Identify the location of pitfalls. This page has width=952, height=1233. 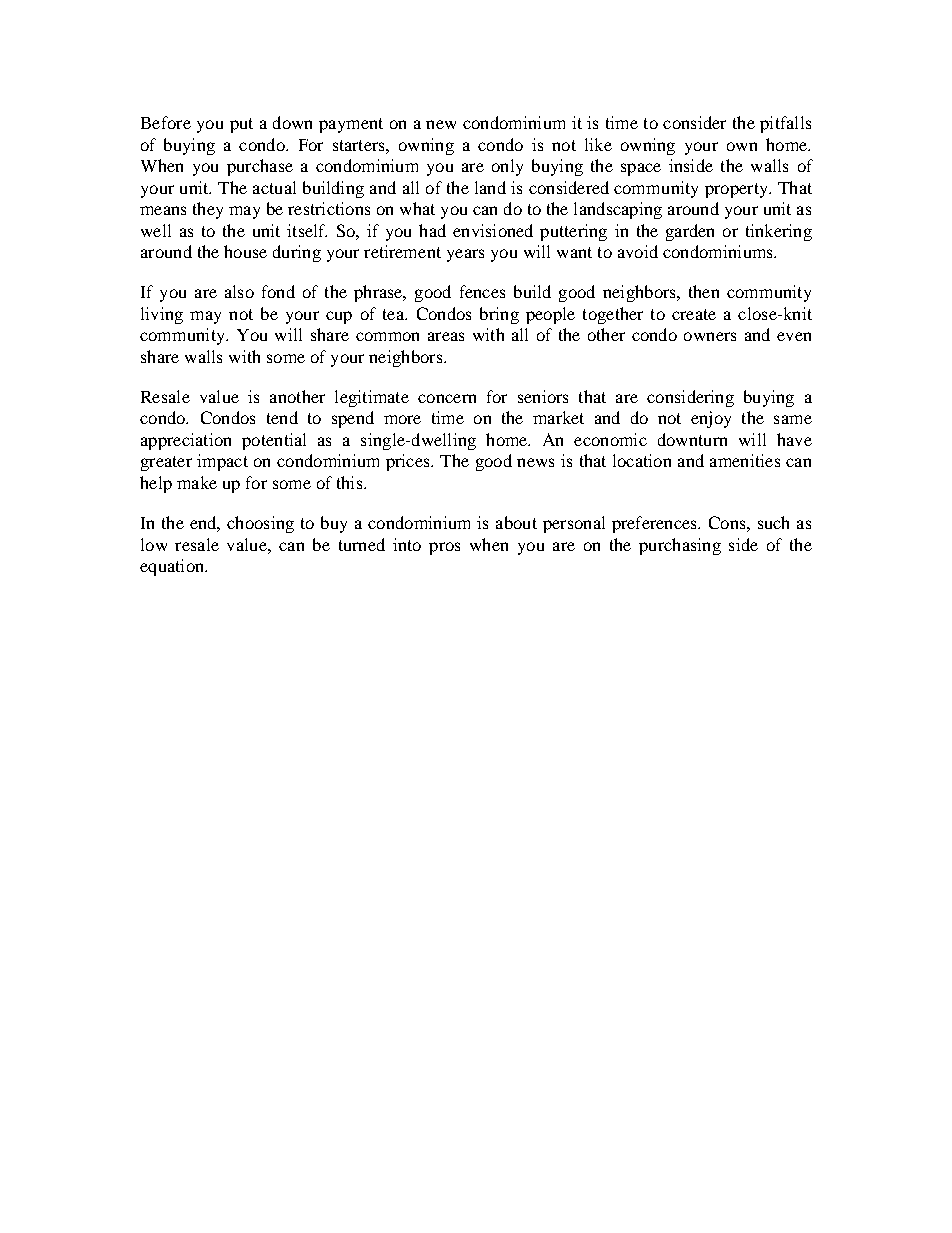
(785, 124).
